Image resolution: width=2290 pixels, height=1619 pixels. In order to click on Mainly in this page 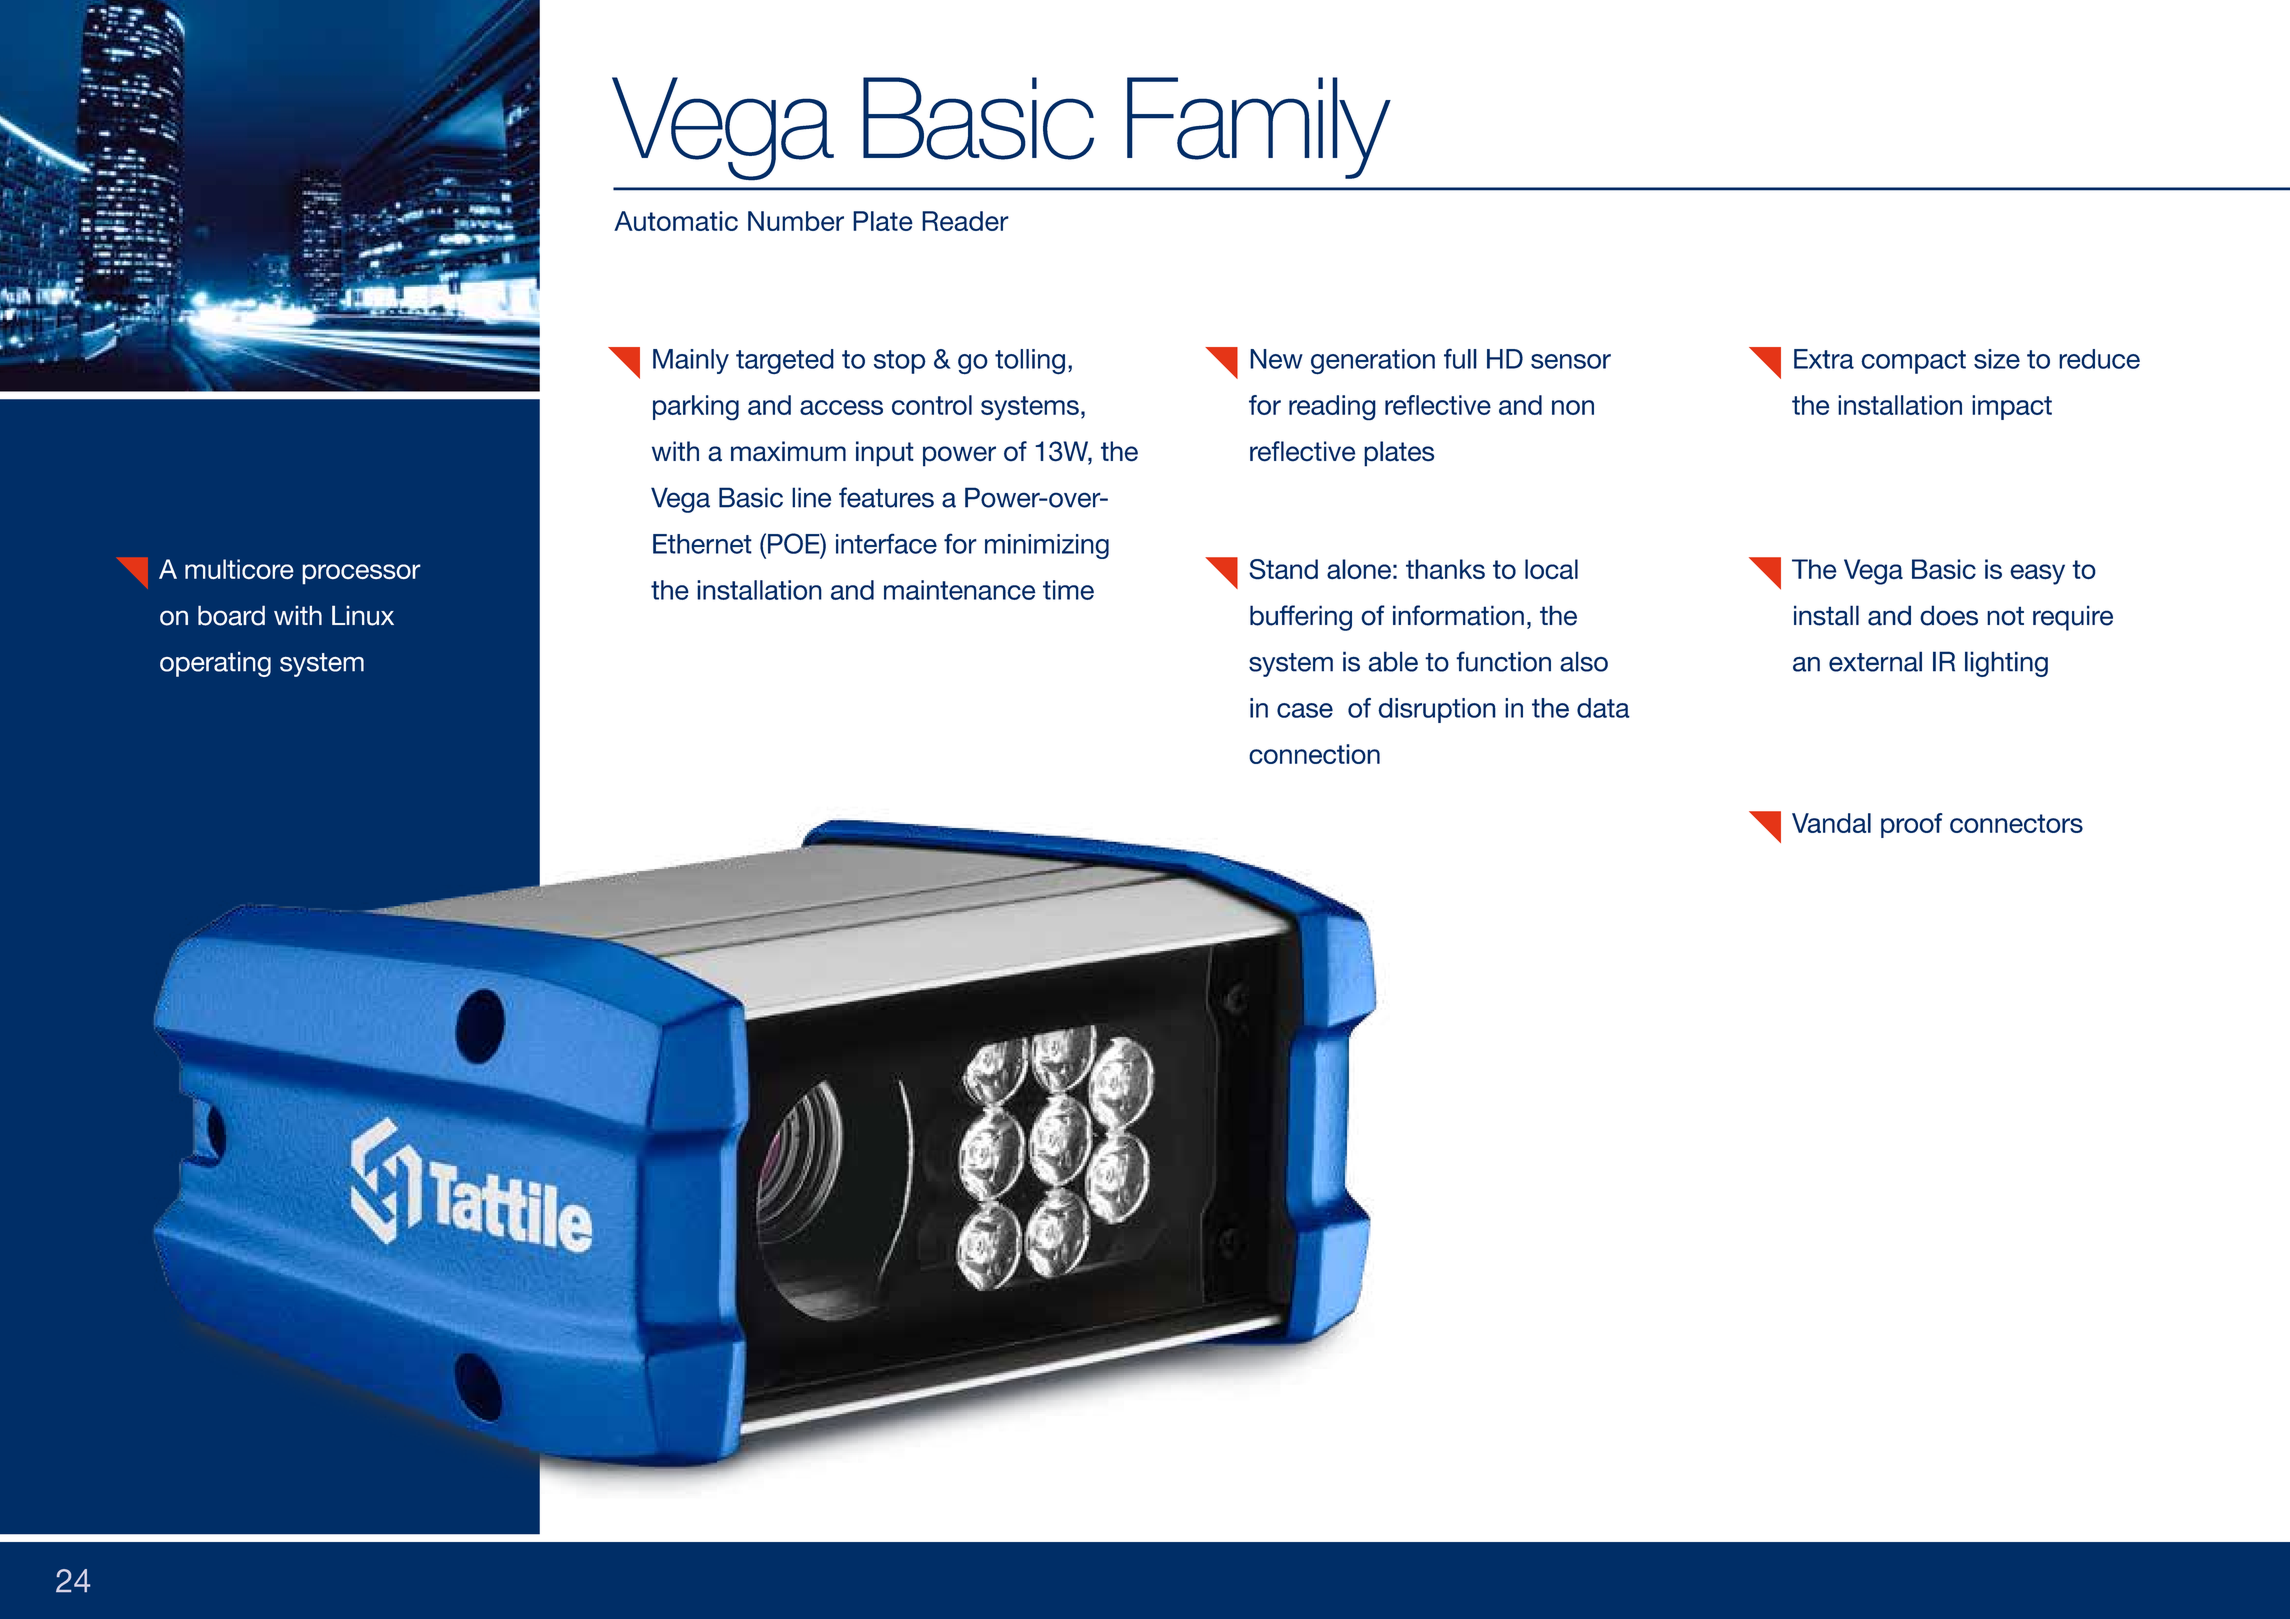, I will do `click(691, 361)`.
